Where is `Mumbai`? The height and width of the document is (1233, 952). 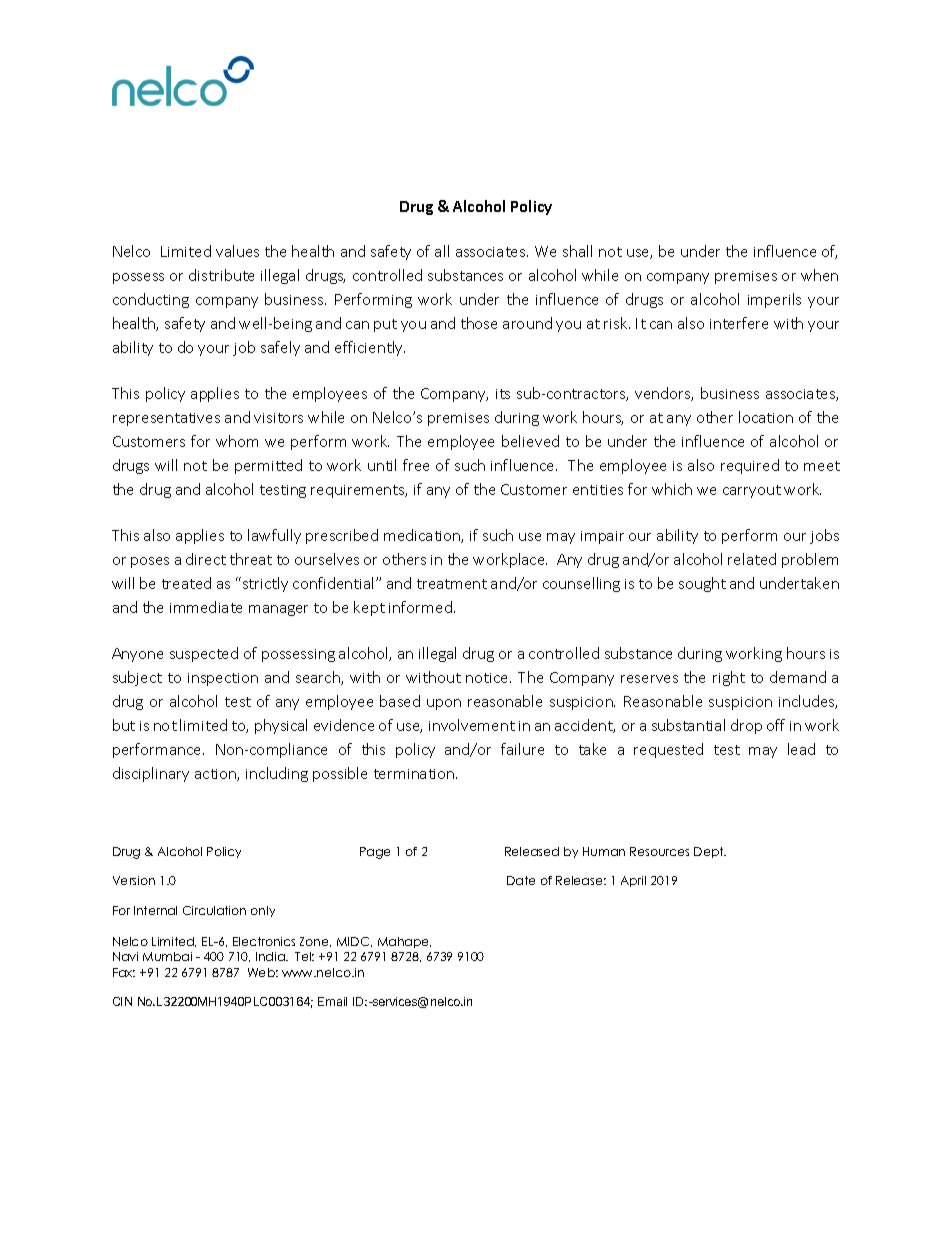 Mumbai is located at coordinates (167, 956).
